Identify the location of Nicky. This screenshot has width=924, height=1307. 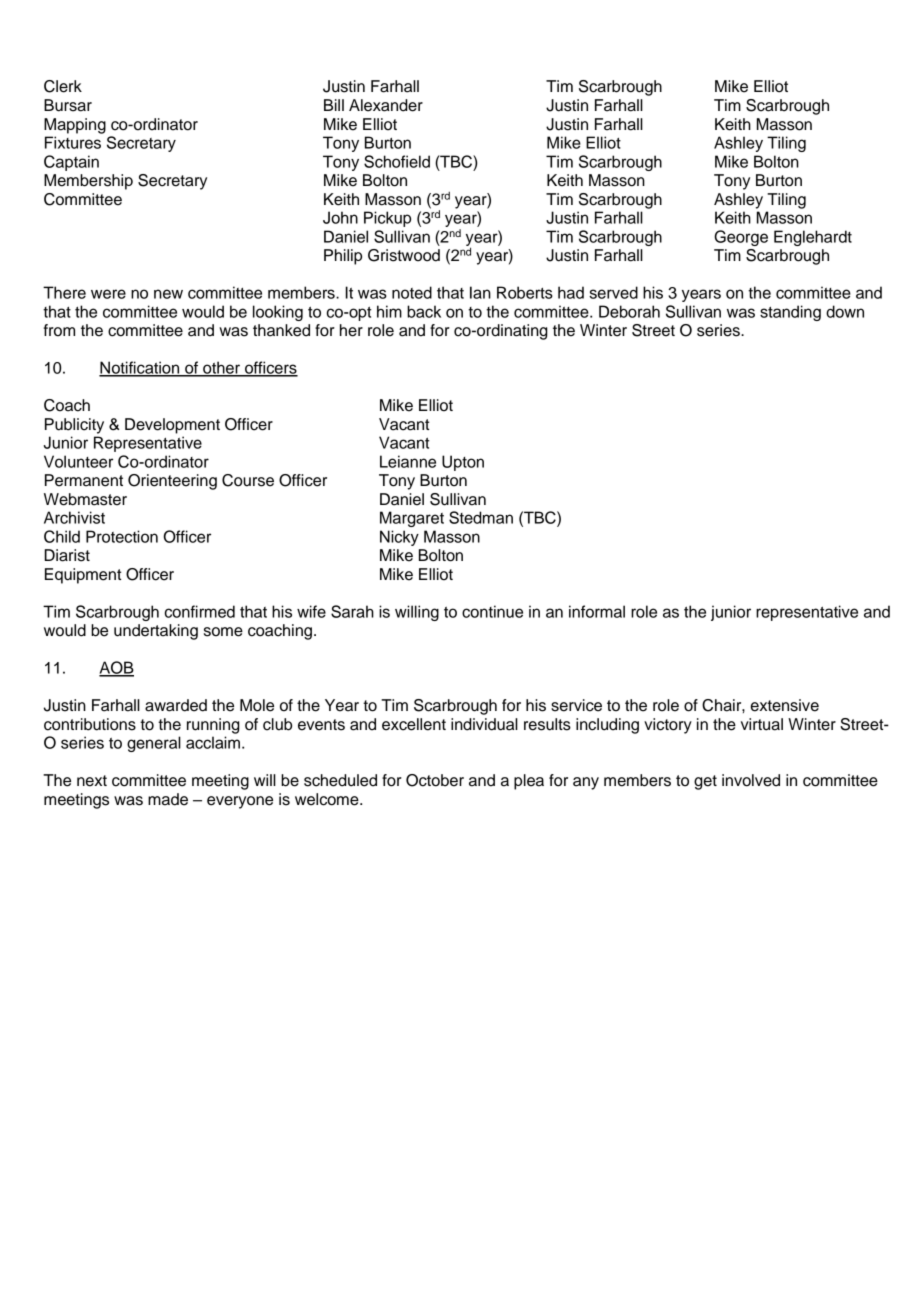
(399, 538).
